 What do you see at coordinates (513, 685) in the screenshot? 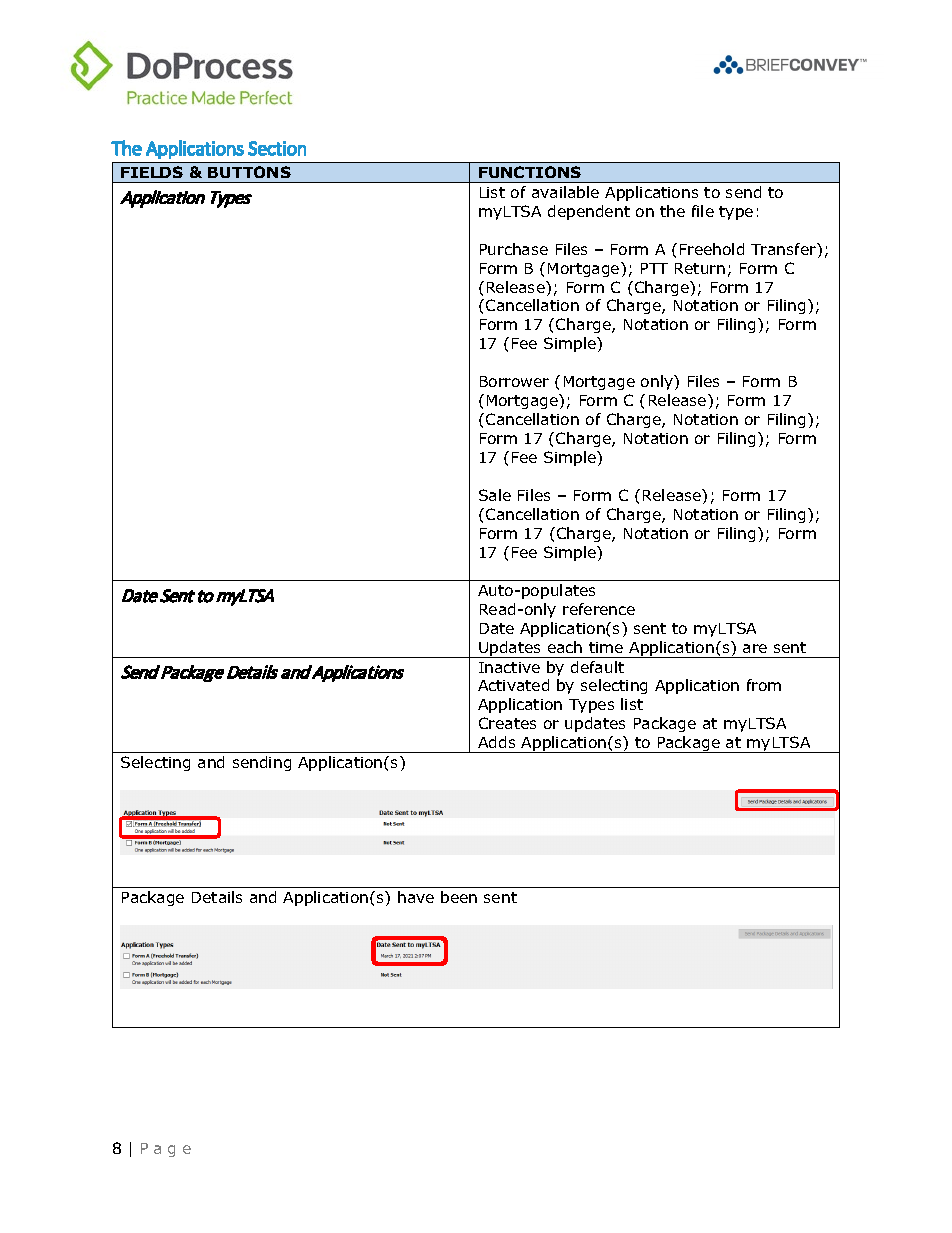
I see `Activated` at bounding box center [513, 685].
